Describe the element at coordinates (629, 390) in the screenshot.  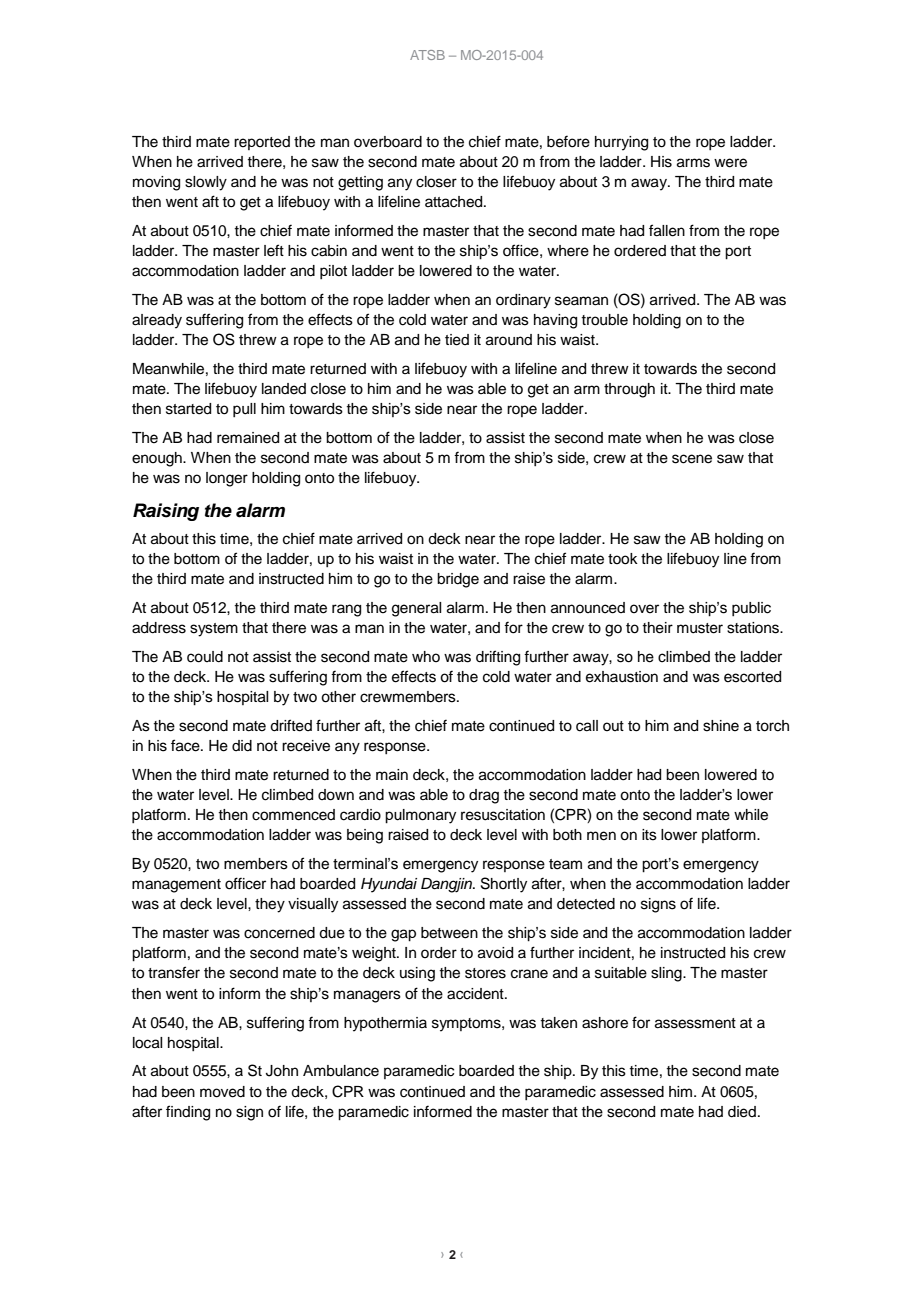
I see `through` at that location.
